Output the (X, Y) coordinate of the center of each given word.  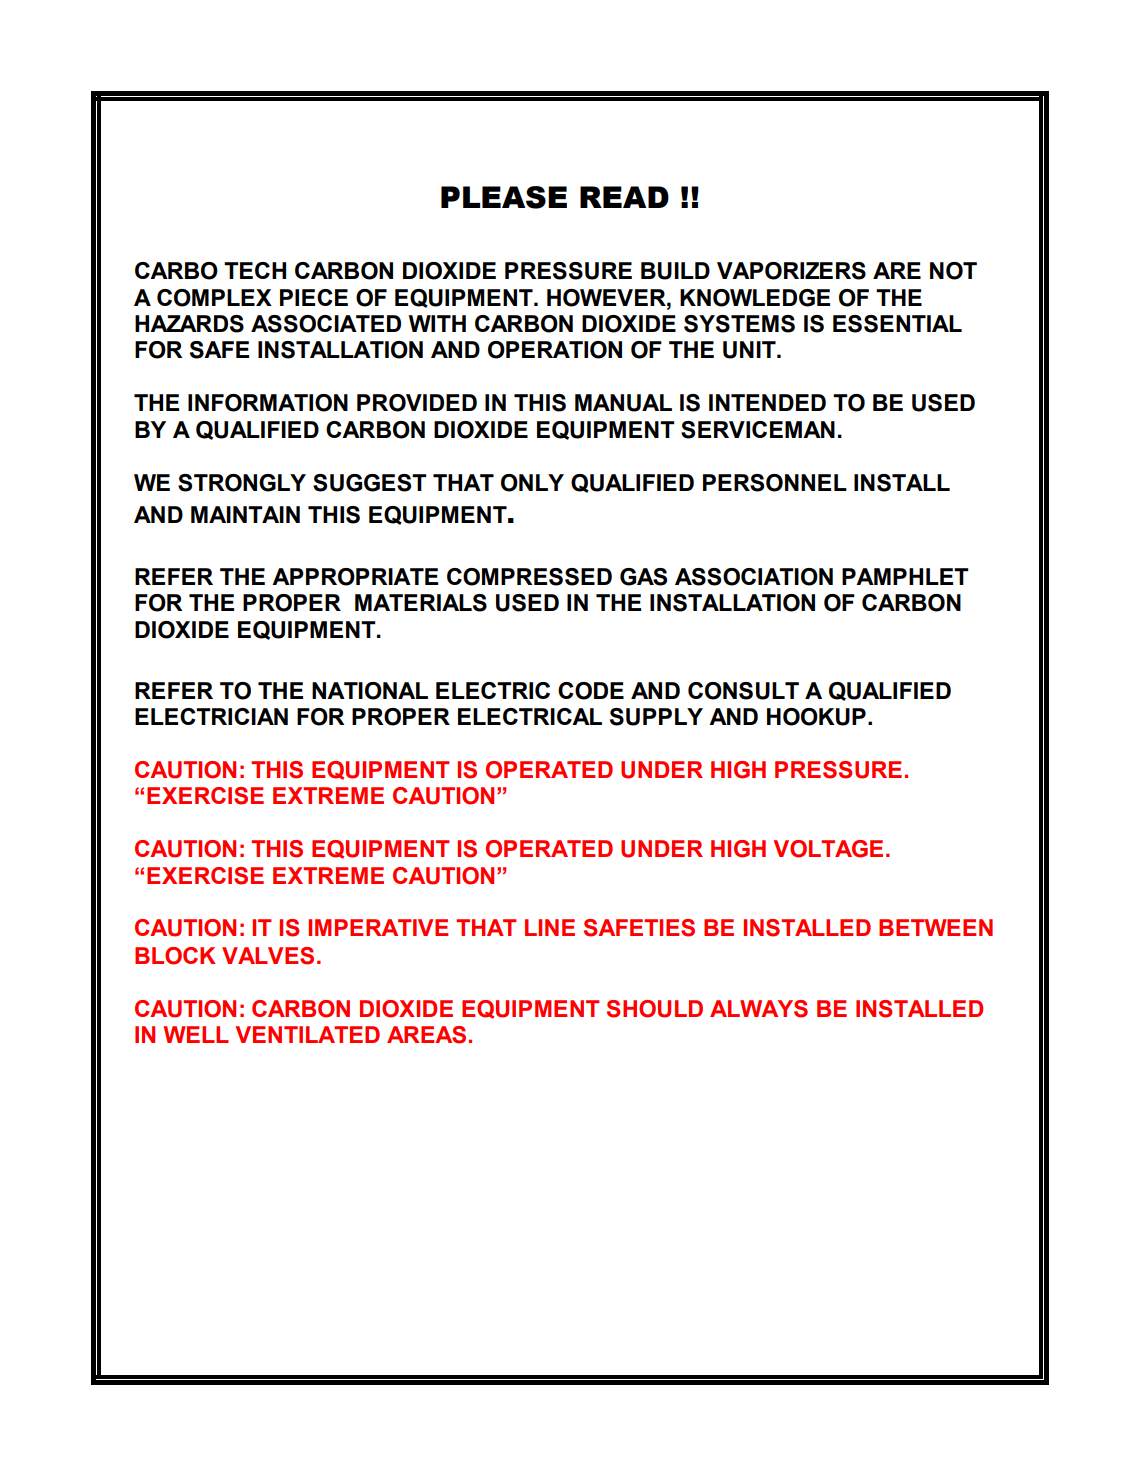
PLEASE (504, 197)
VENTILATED (307, 1034)
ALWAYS (759, 1009)
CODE (591, 691)
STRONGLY (242, 483)
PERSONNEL (775, 483)
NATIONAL (370, 691)
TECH (255, 270)
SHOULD (655, 1009)
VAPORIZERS (791, 271)
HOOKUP (816, 717)
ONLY (532, 483)
